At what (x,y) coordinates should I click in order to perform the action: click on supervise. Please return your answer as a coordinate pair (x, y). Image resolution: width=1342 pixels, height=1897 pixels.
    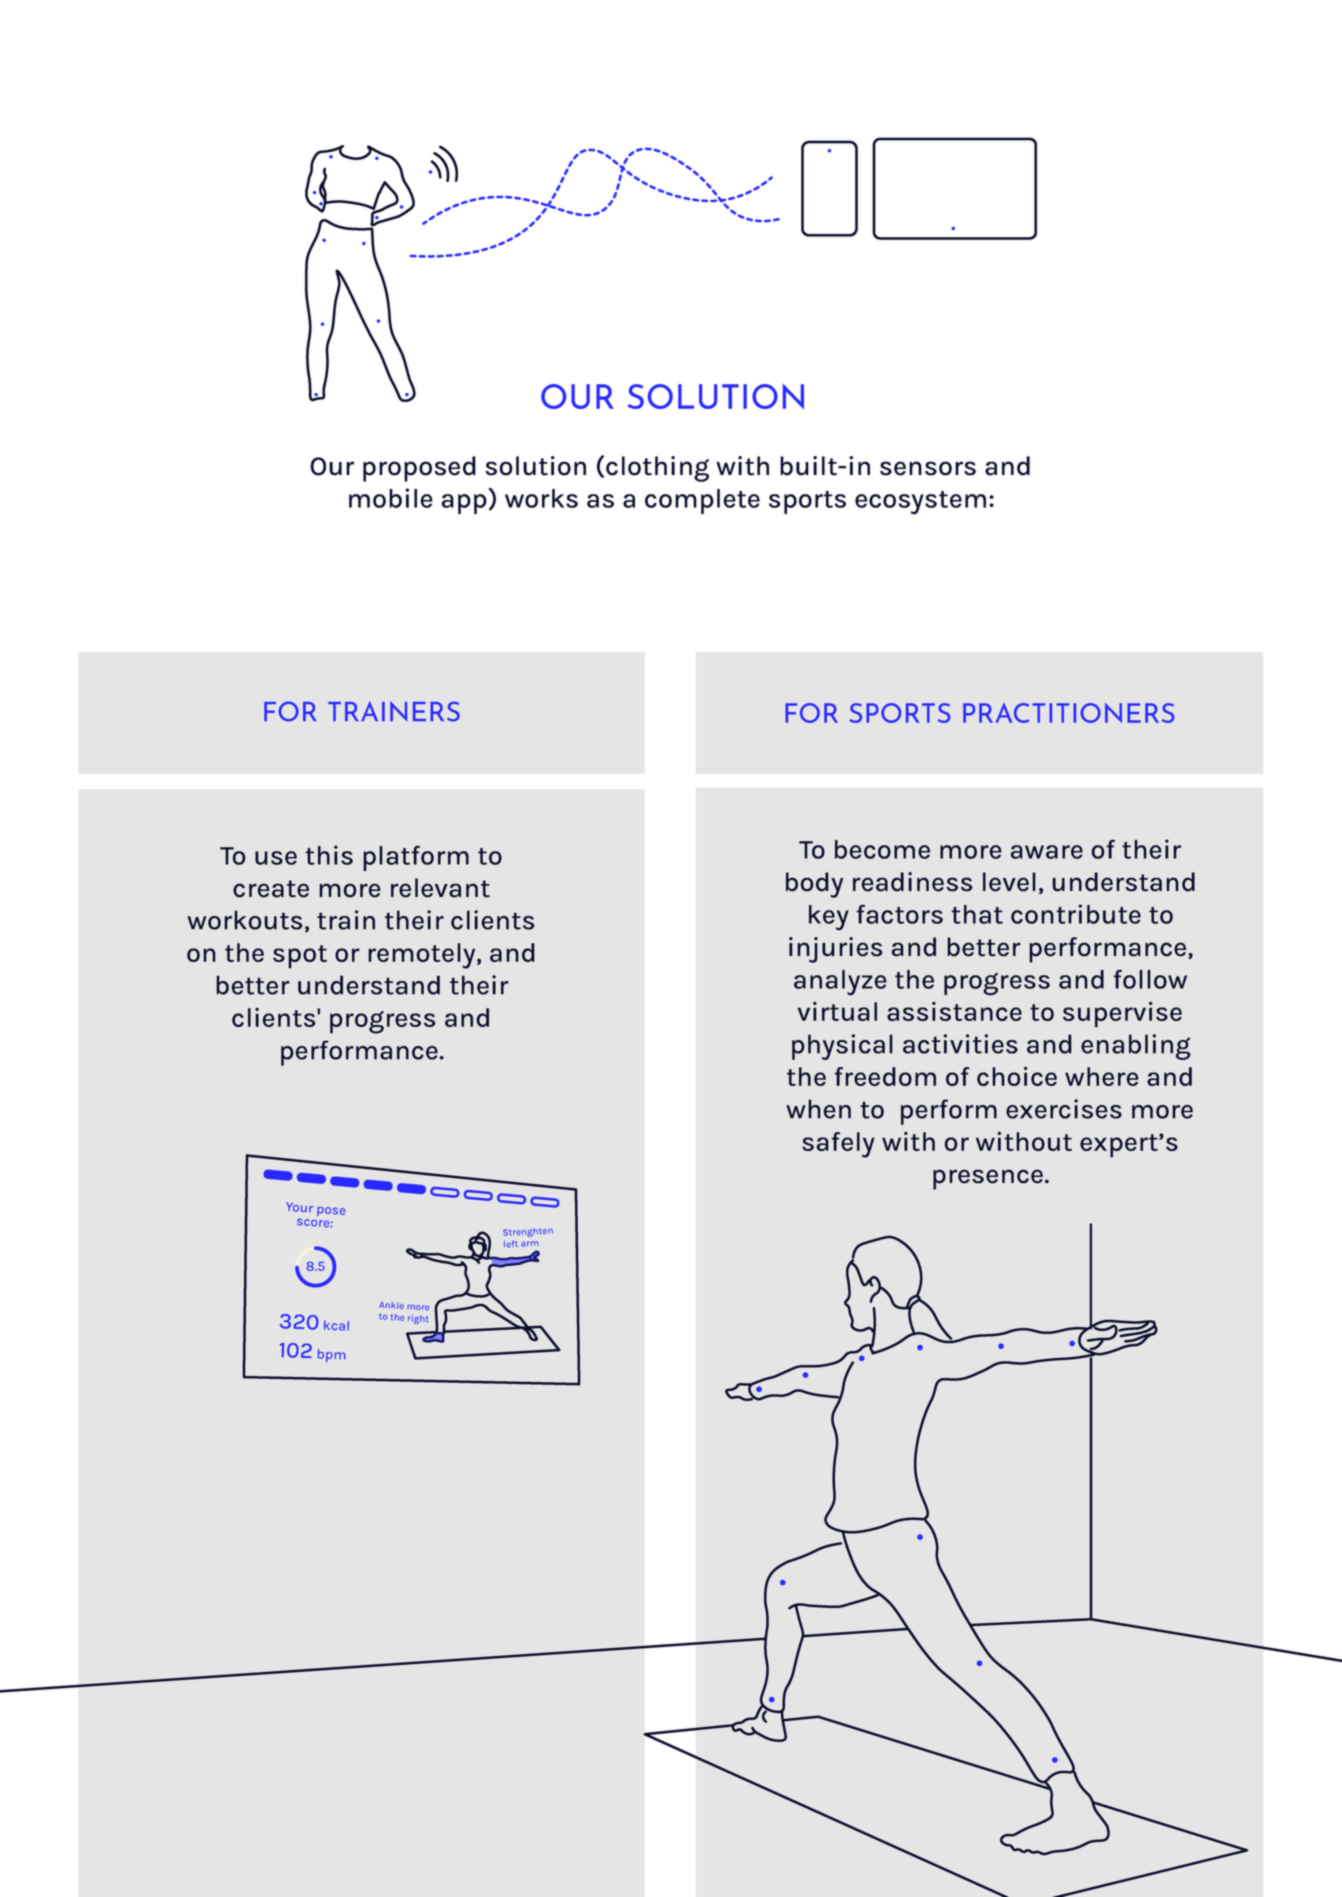
    Looking at the image, I should click on (1122, 1015).
